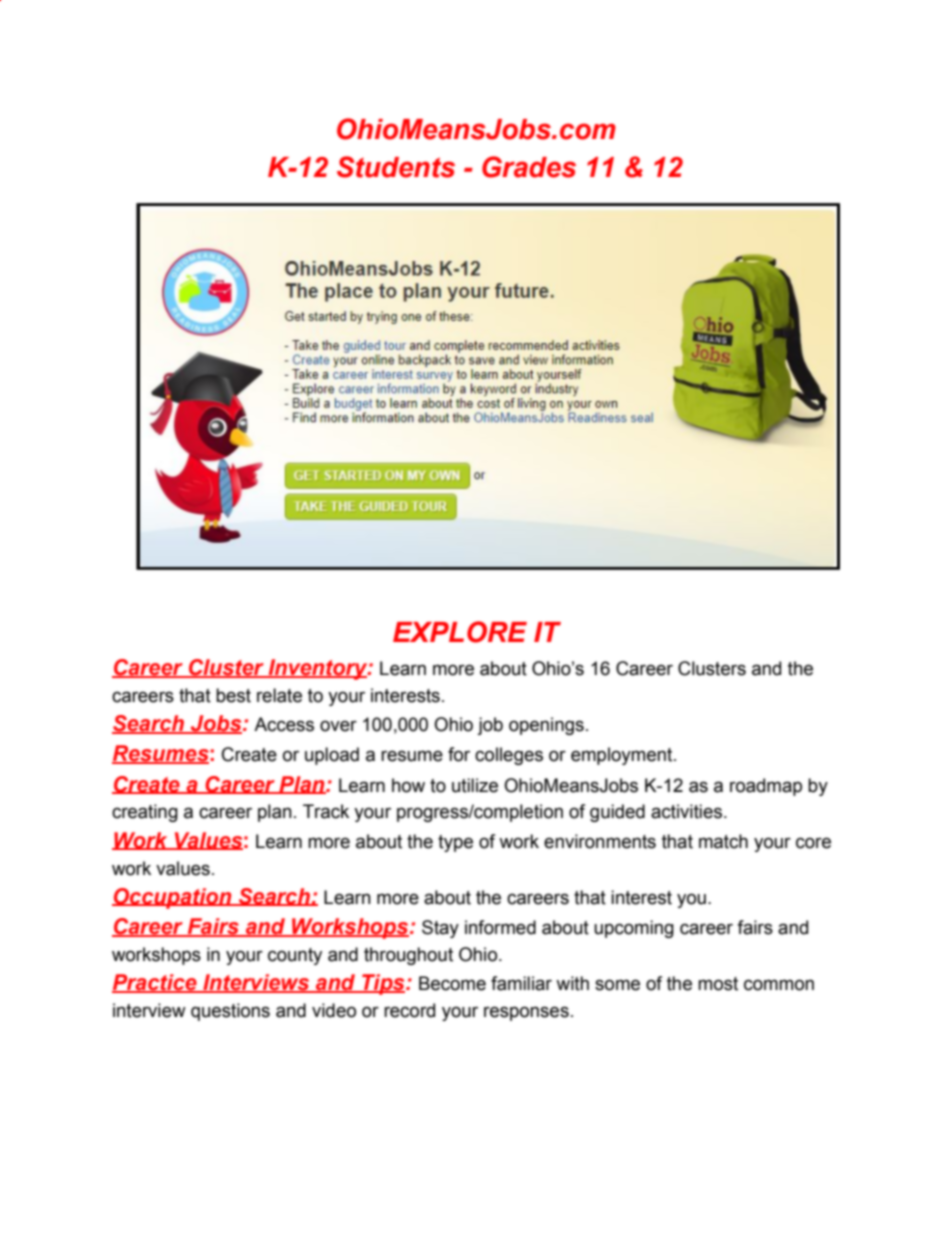  Describe the element at coordinates (230, 1012) in the screenshot. I see `questions` at that location.
